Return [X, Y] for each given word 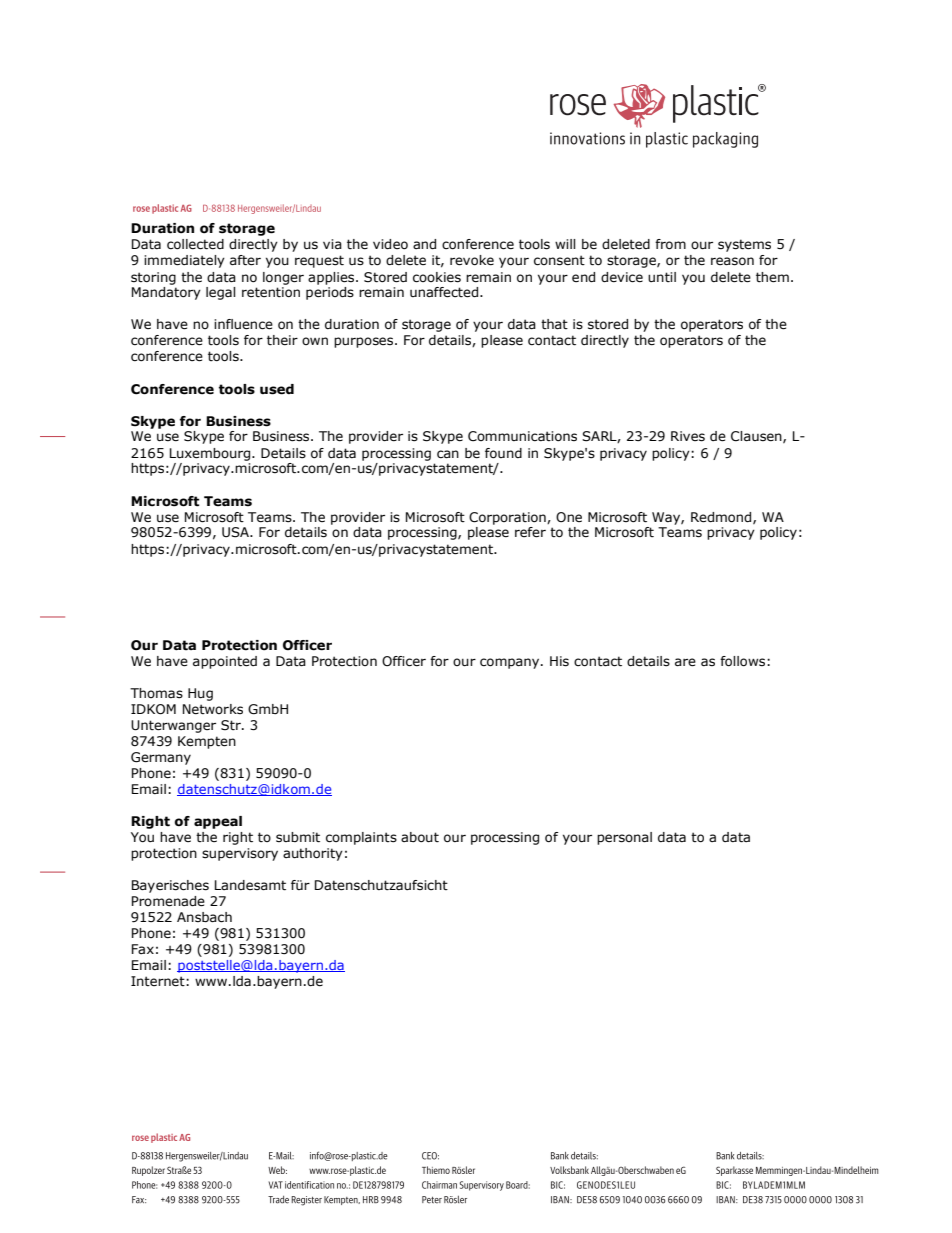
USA [236, 532]
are [685, 662]
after [245, 260]
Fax [143, 949]
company [511, 663]
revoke [472, 260]
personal [624, 838]
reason [732, 261]
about [420, 837]
